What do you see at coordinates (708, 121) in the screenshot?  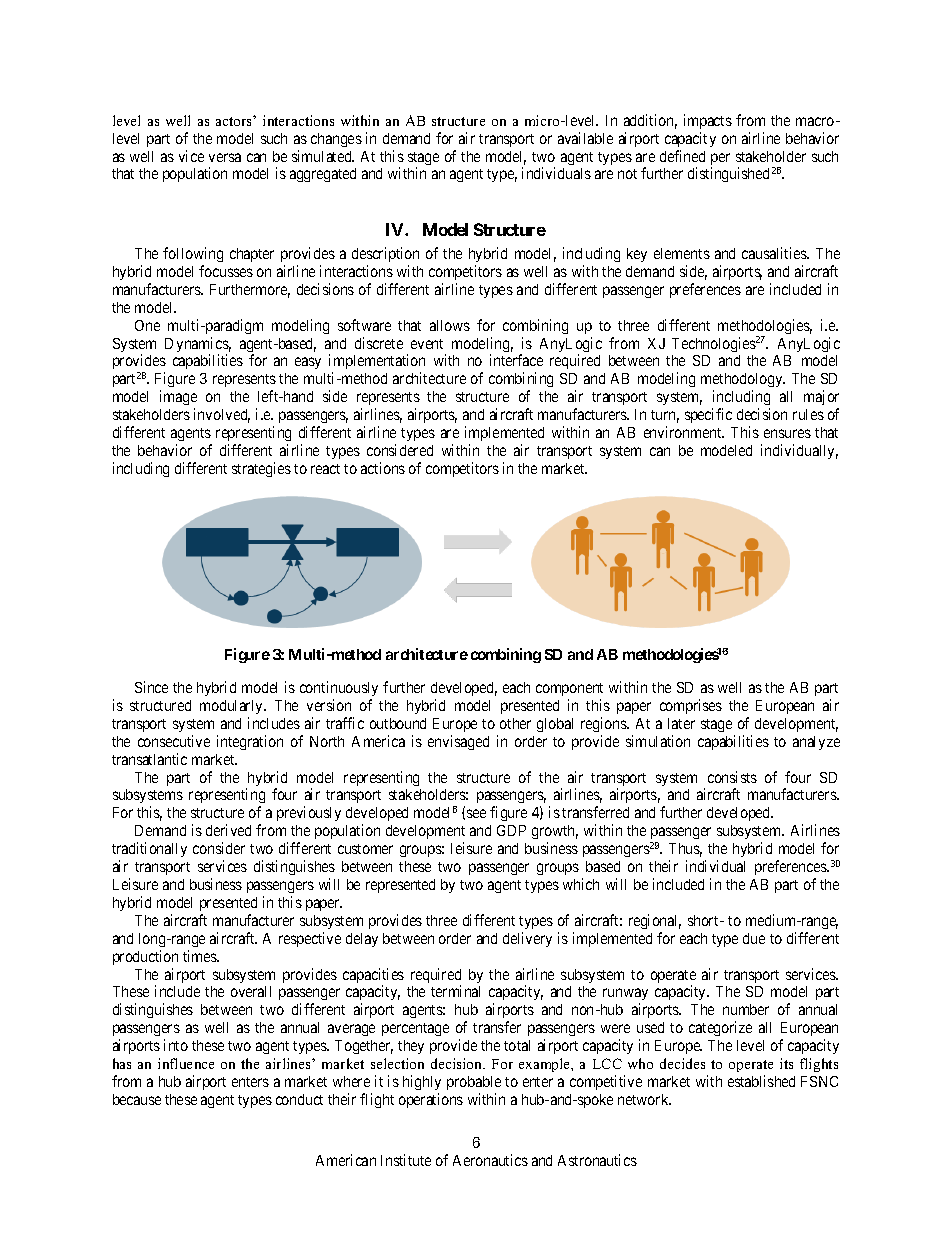 I see `impacts` at bounding box center [708, 121].
